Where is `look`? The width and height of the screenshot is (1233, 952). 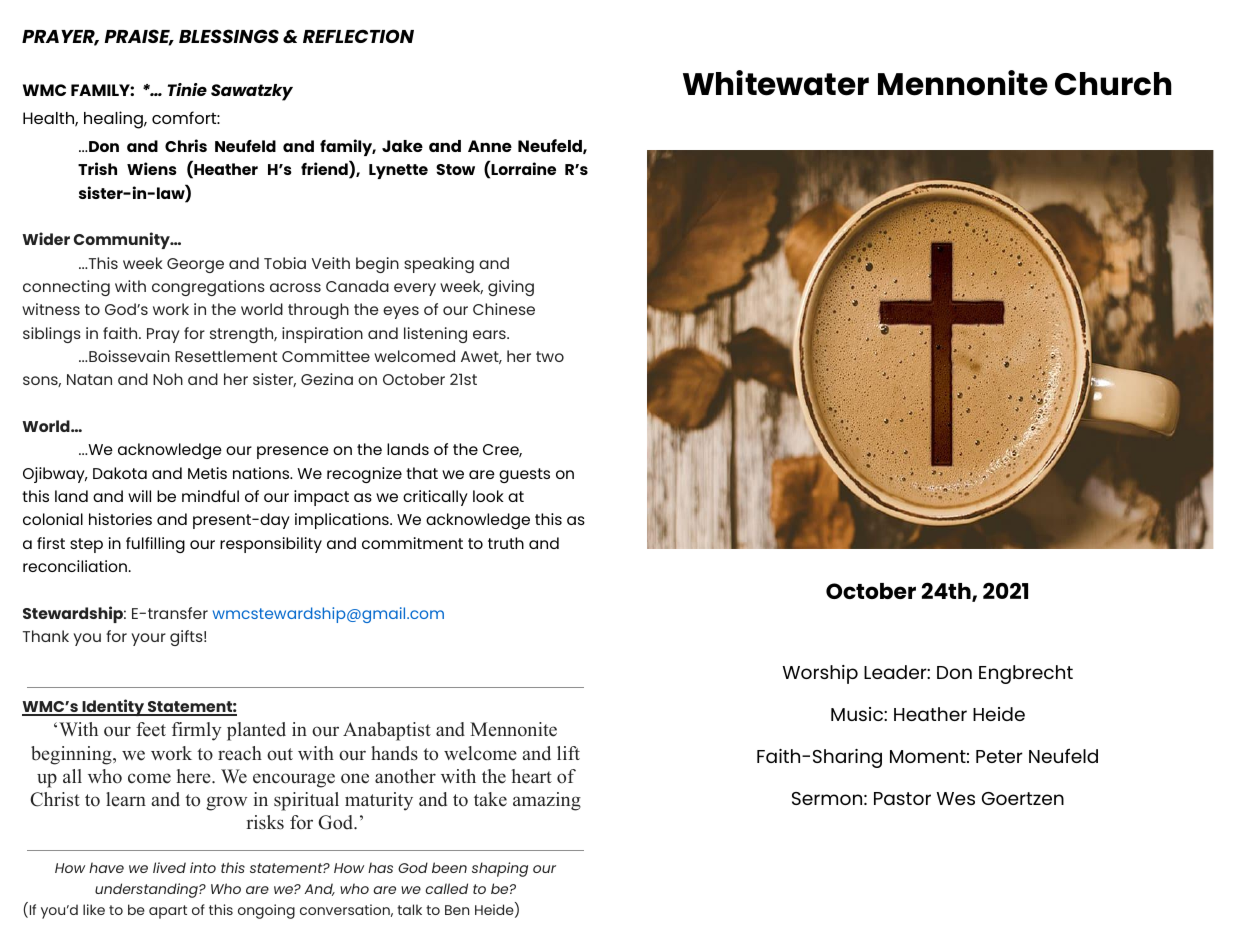 look is located at coordinates (488, 496).
